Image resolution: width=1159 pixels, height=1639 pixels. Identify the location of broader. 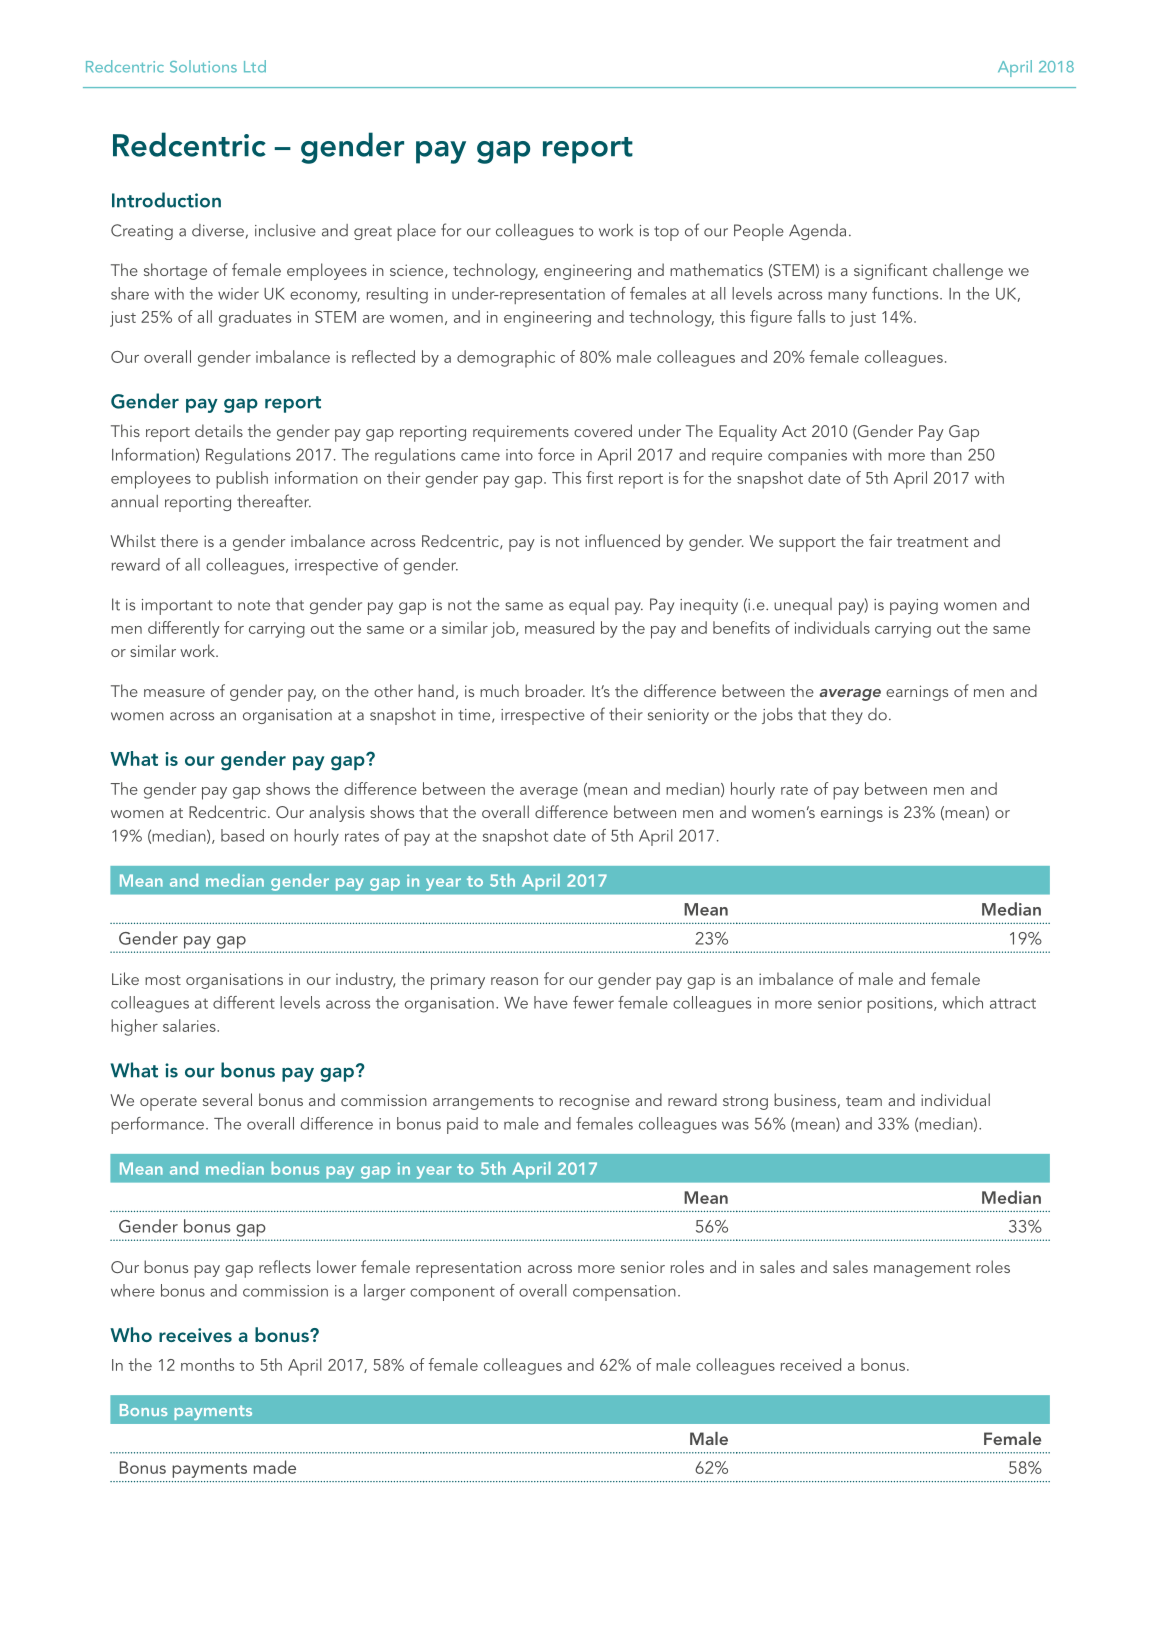
(555, 690).
